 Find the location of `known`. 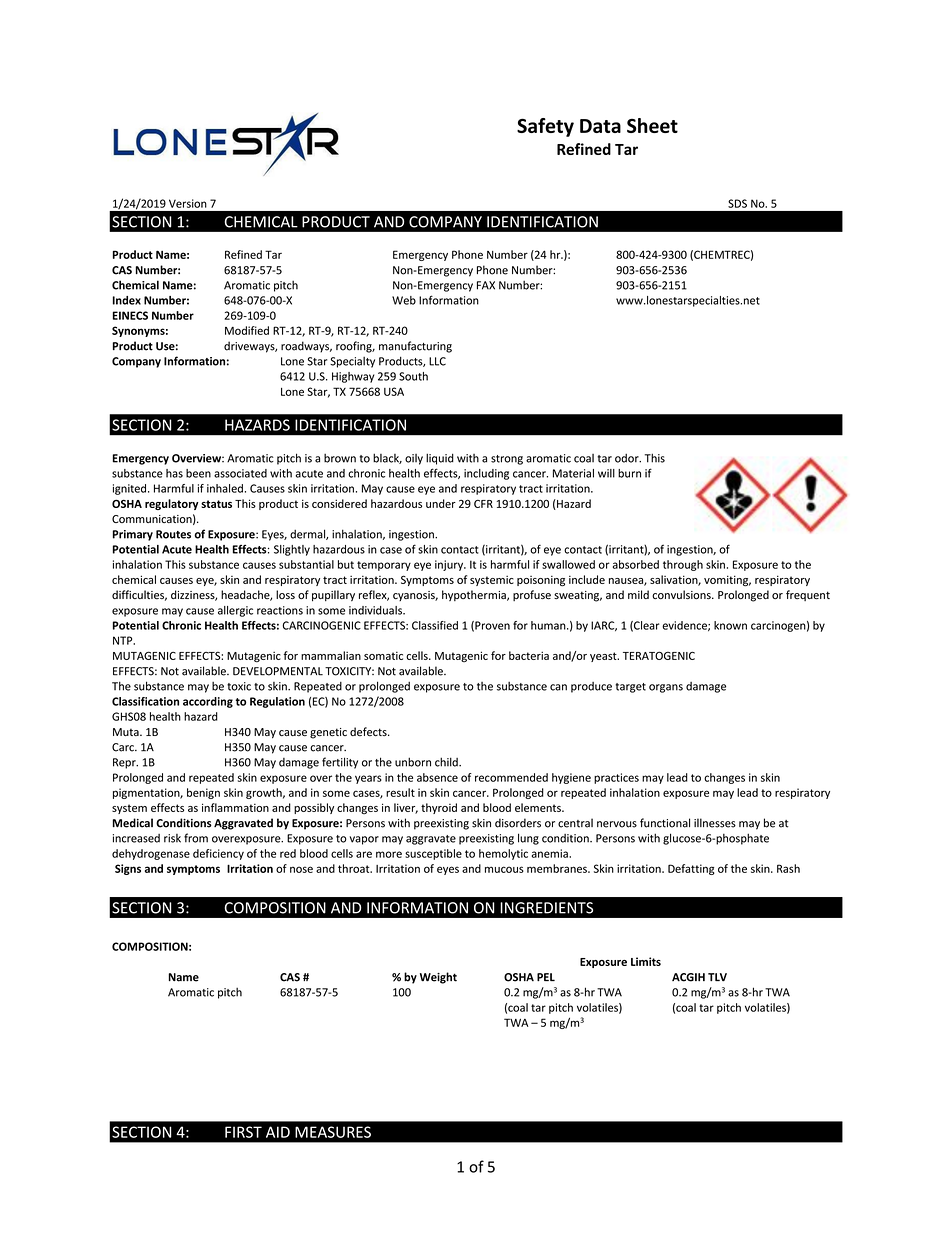

known is located at coordinates (730, 625).
